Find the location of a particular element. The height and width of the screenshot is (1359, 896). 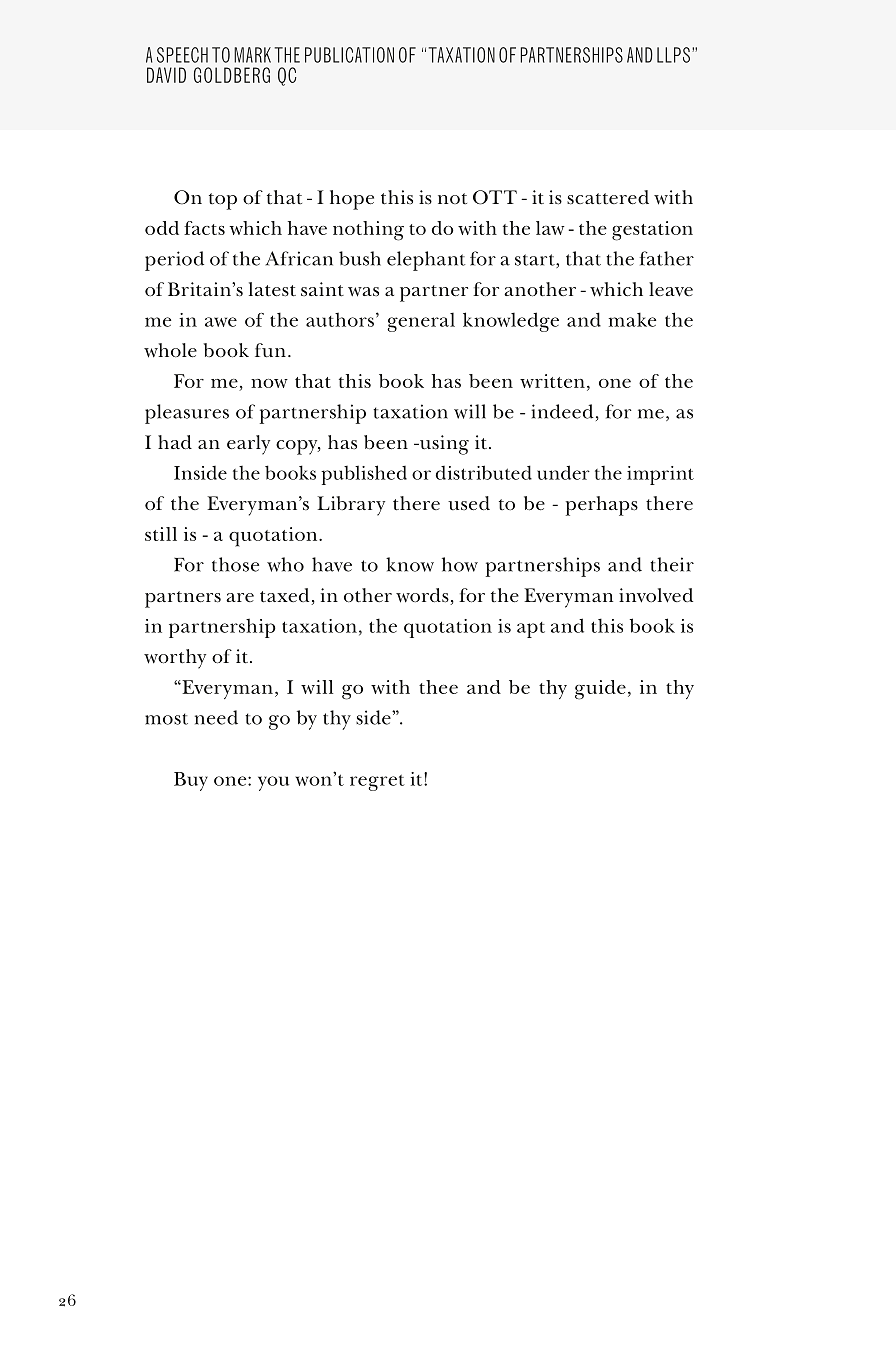

awe is located at coordinates (221, 322).
